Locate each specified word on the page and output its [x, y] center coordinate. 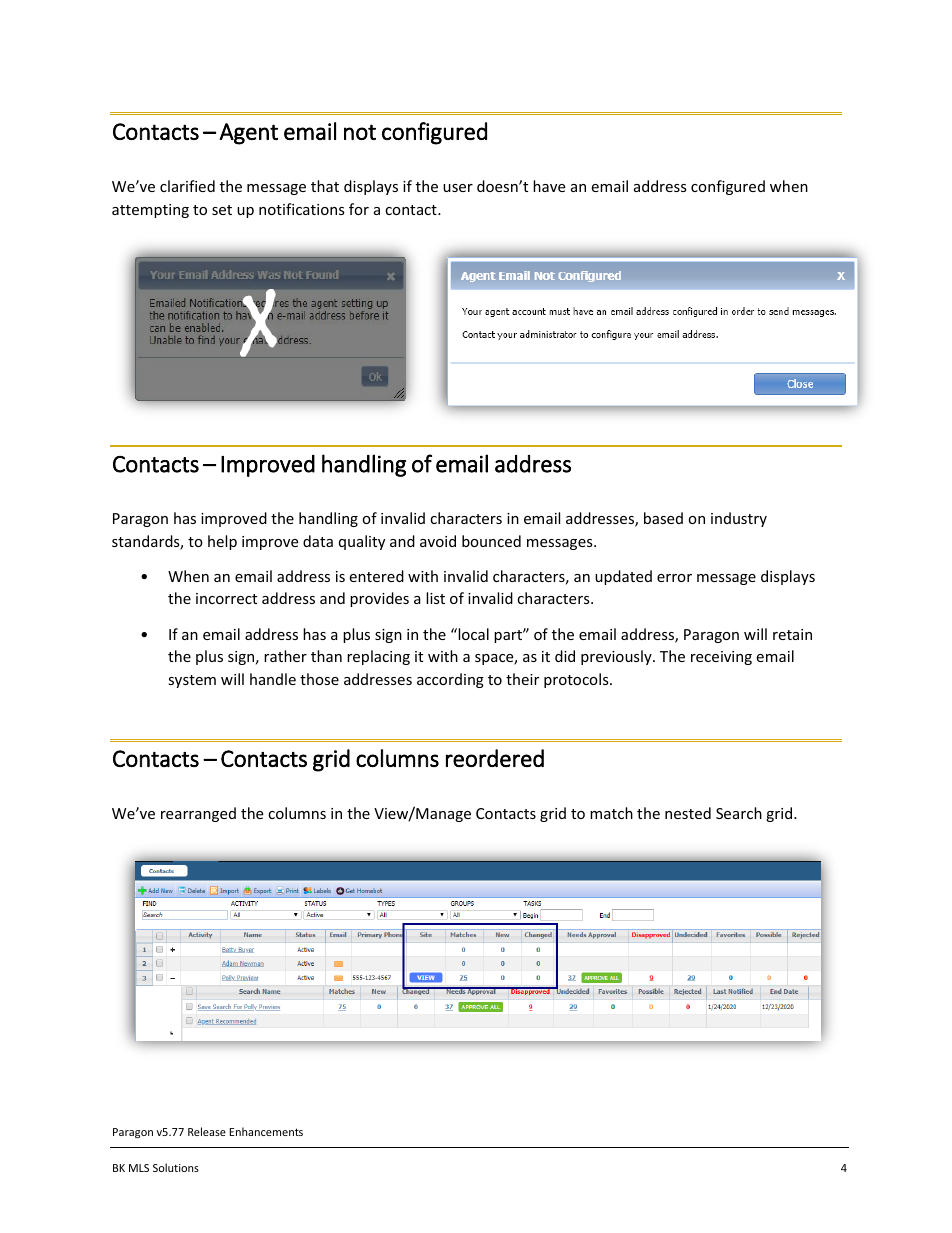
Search [739, 813]
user [458, 188]
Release [207, 1131]
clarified [187, 186]
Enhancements [266, 1131]
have [549, 186]
